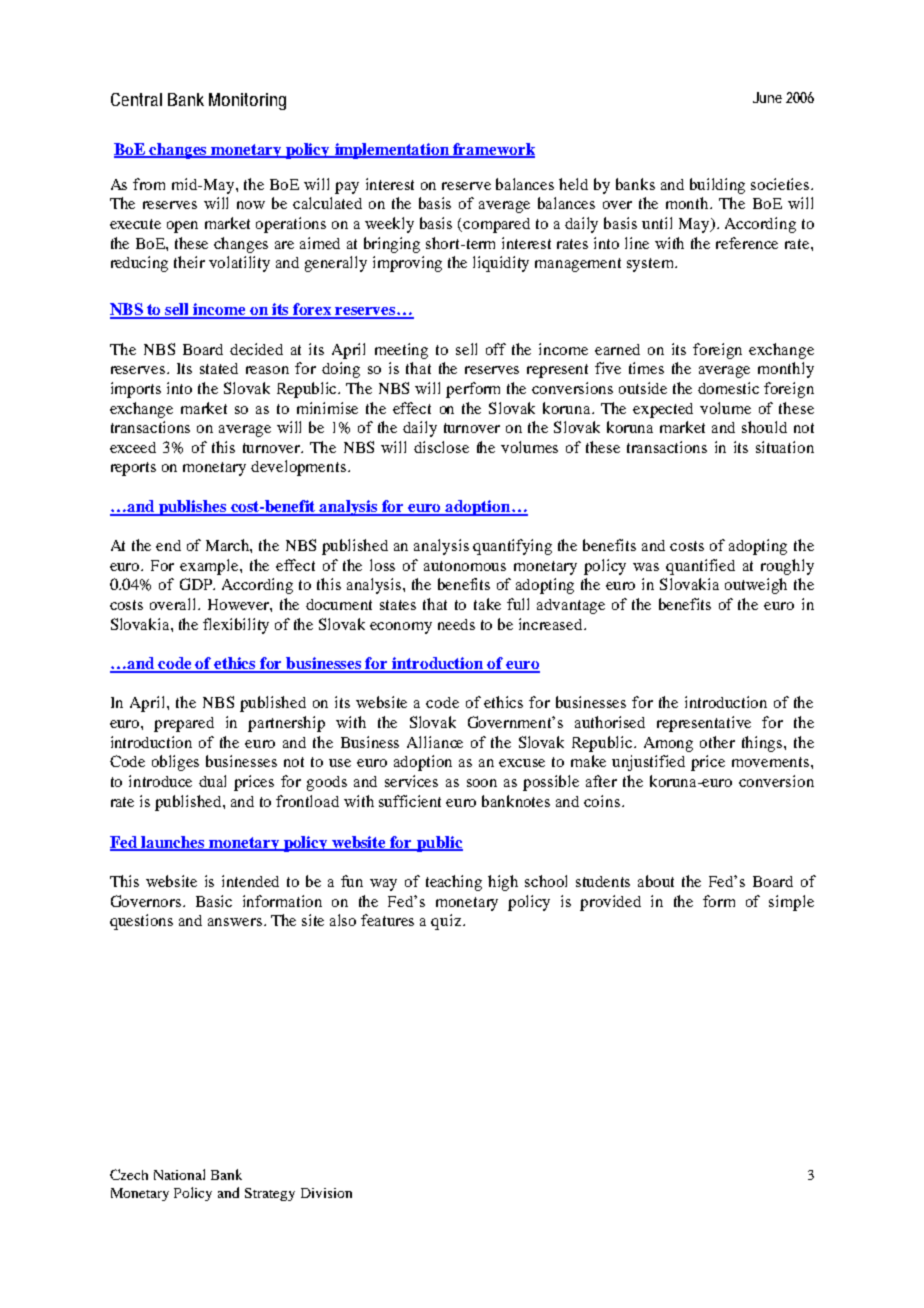 The image size is (924, 1308). What do you see at coordinates (236, 626) in the page?
I see `flexibility` at bounding box center [236, 626].
